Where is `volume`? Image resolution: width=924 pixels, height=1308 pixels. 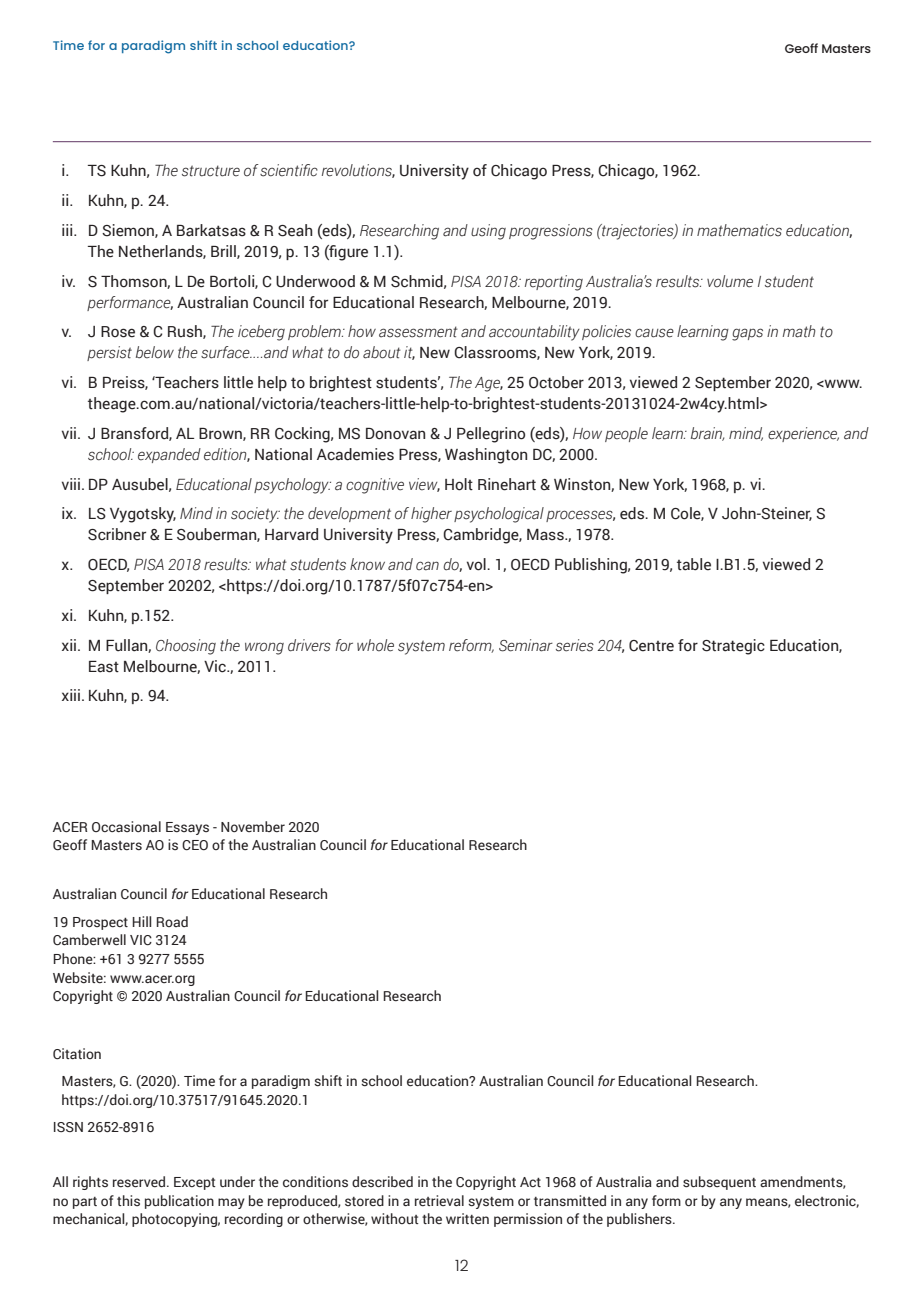
volume is located at coordinates (730, 281).
